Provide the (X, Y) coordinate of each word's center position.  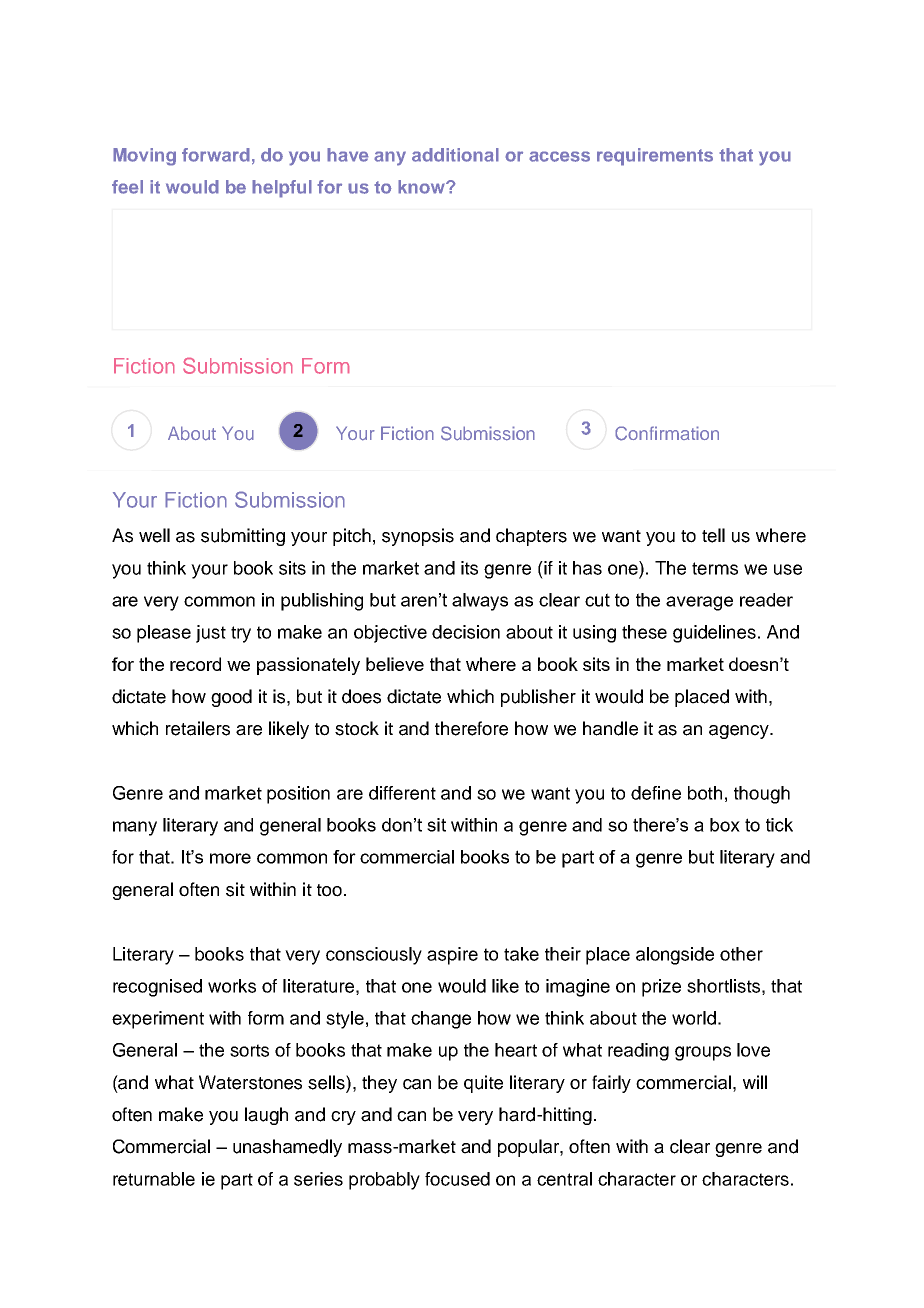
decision (466, 632)
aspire (452, 956)
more (230, 858)
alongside (675, 956)
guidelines (714, 634)
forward (216, 155)
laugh (266, 1116)
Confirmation (667, 433)
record (195, 664)
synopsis (418, 537)
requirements (655, 157)
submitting (243, 537)
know (422, 187)
